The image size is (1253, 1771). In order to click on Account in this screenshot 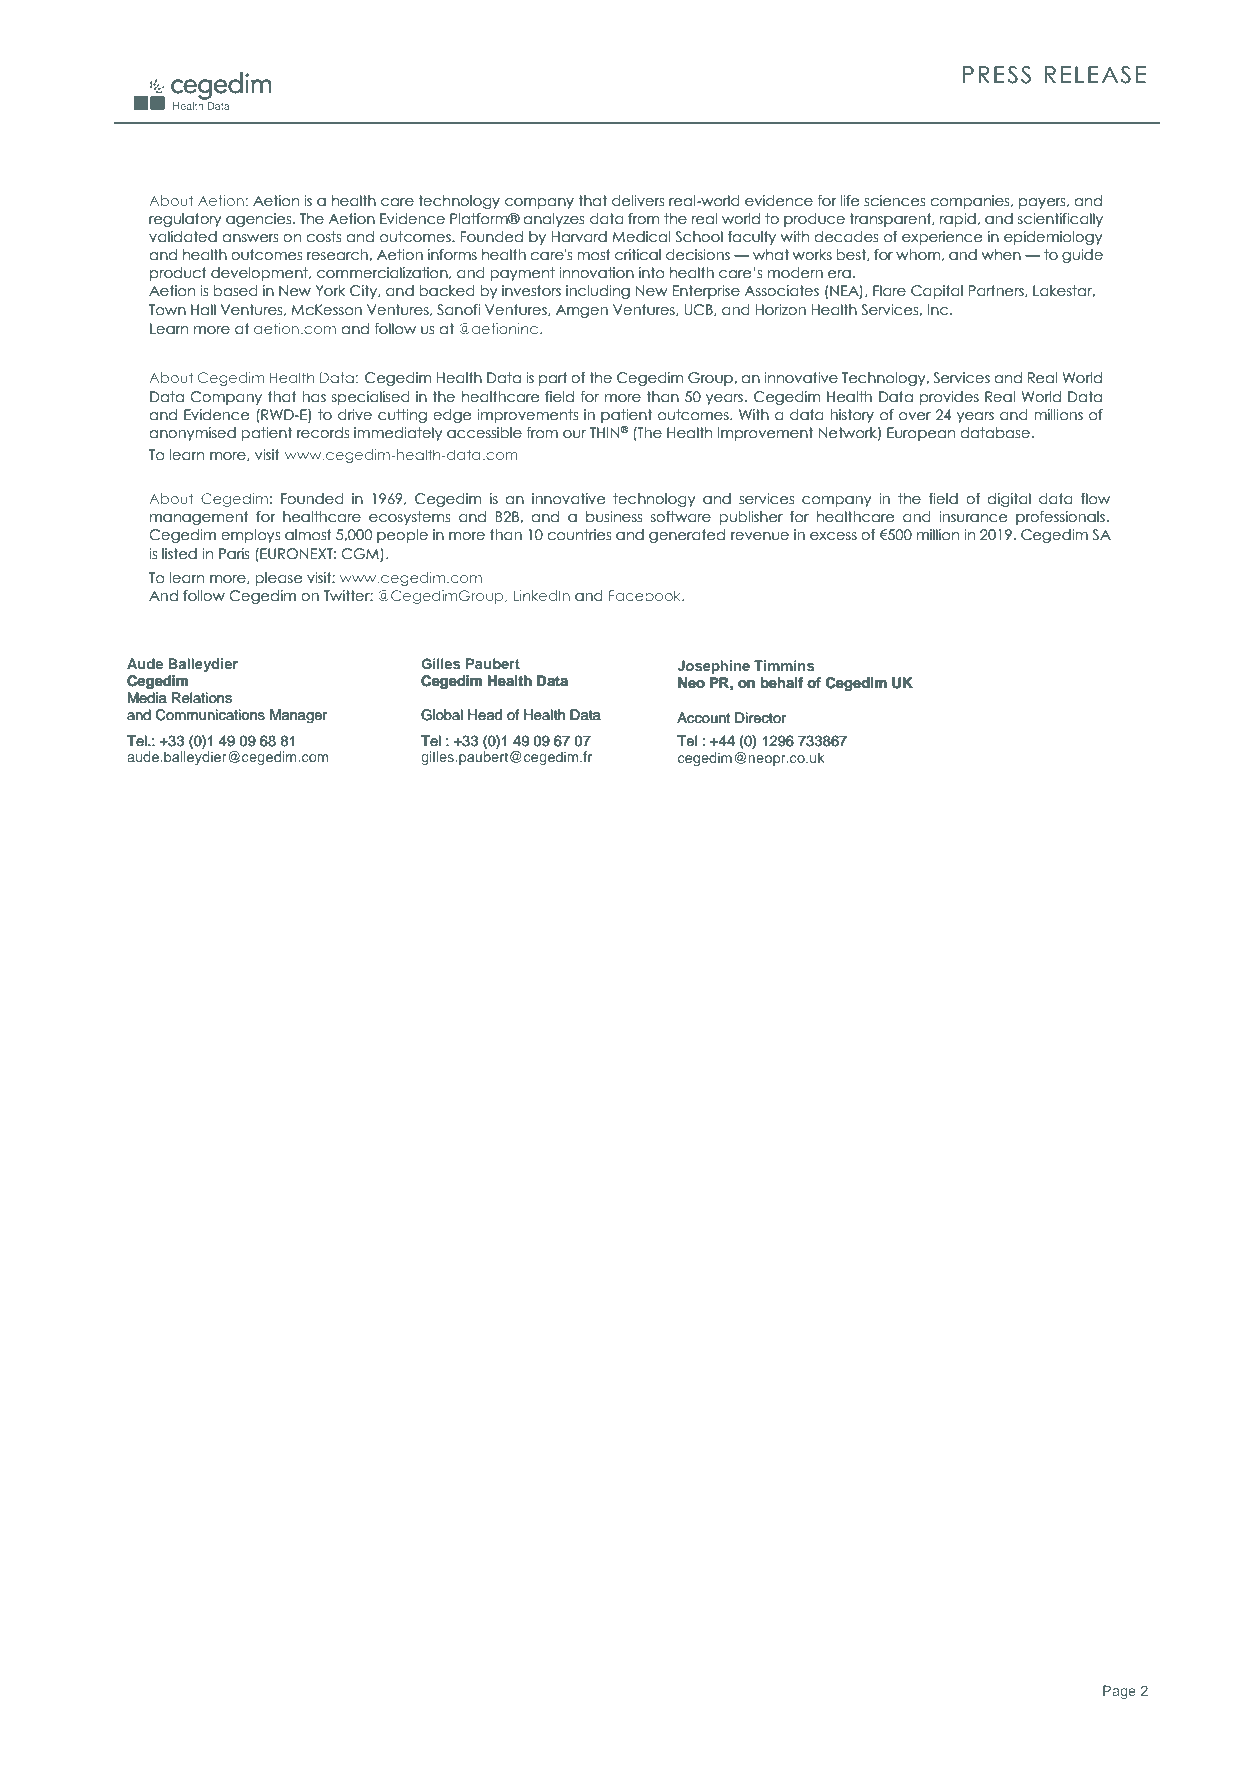, I will do `click(703, 717)`.
